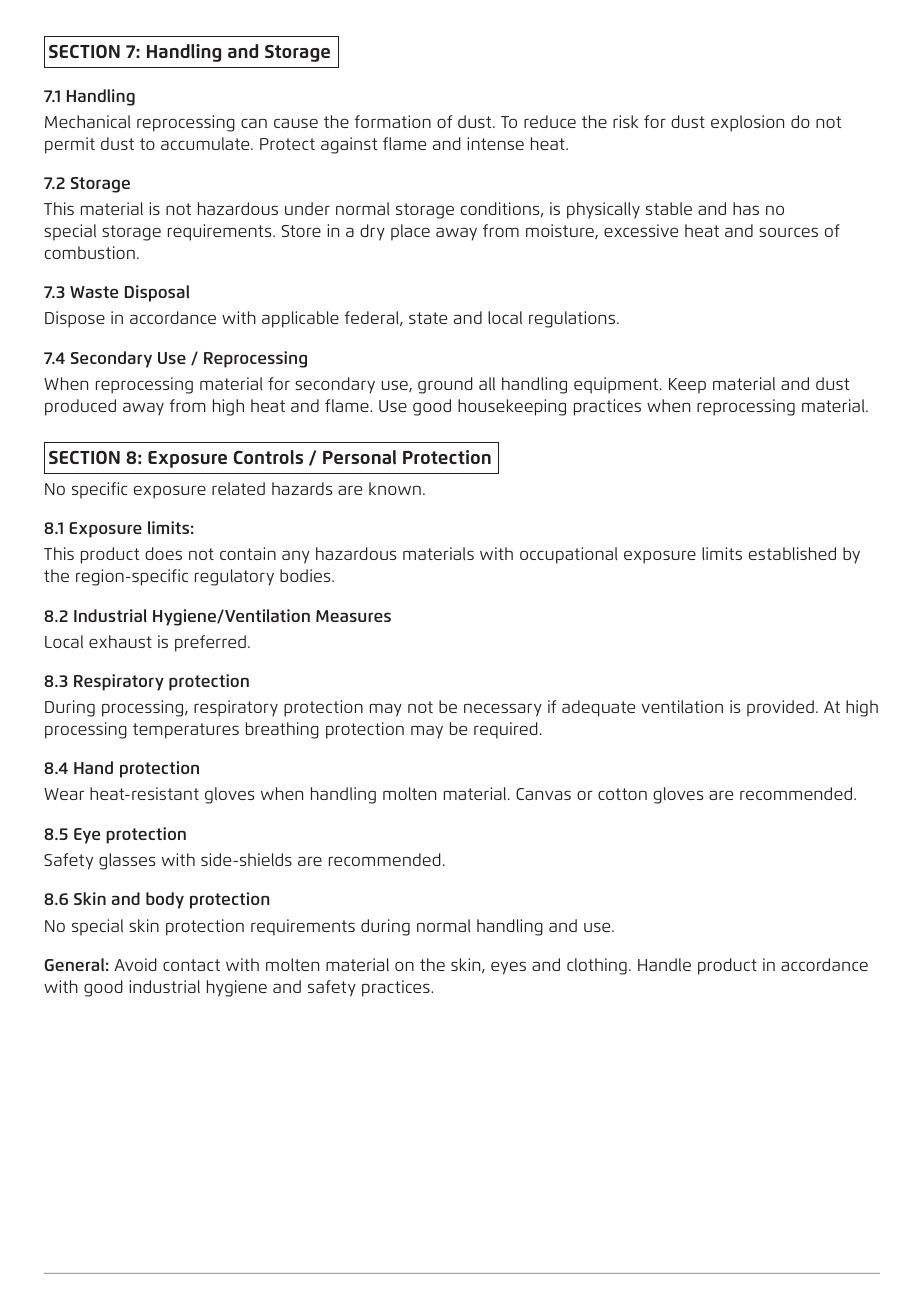  Describe the element at coordinates (135, 964) in the screenshot. I see `Avoid` at that location.
